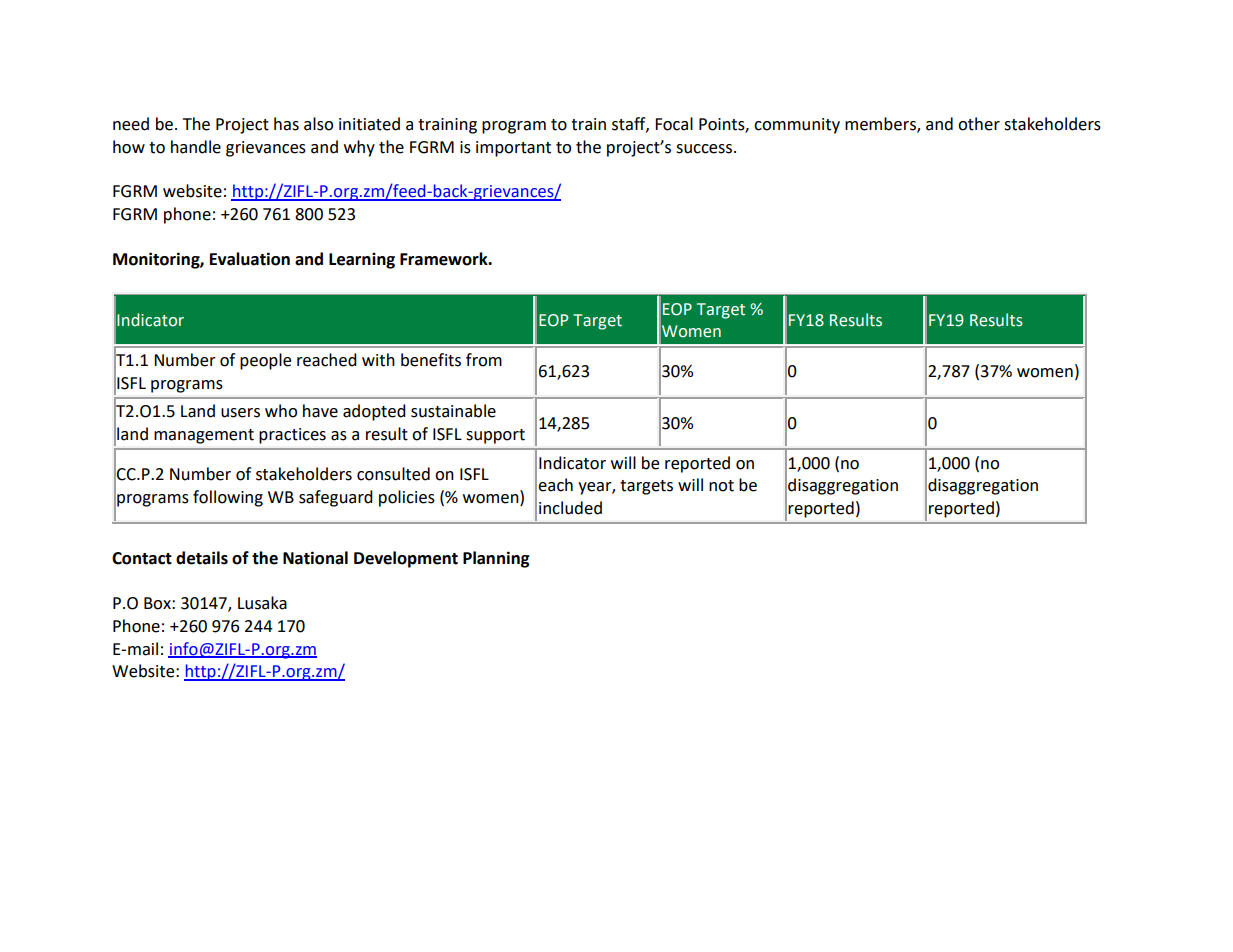  What do you see at coordinates (721, 486) in the page?
I see `not` at bounding box center [721, 486].
